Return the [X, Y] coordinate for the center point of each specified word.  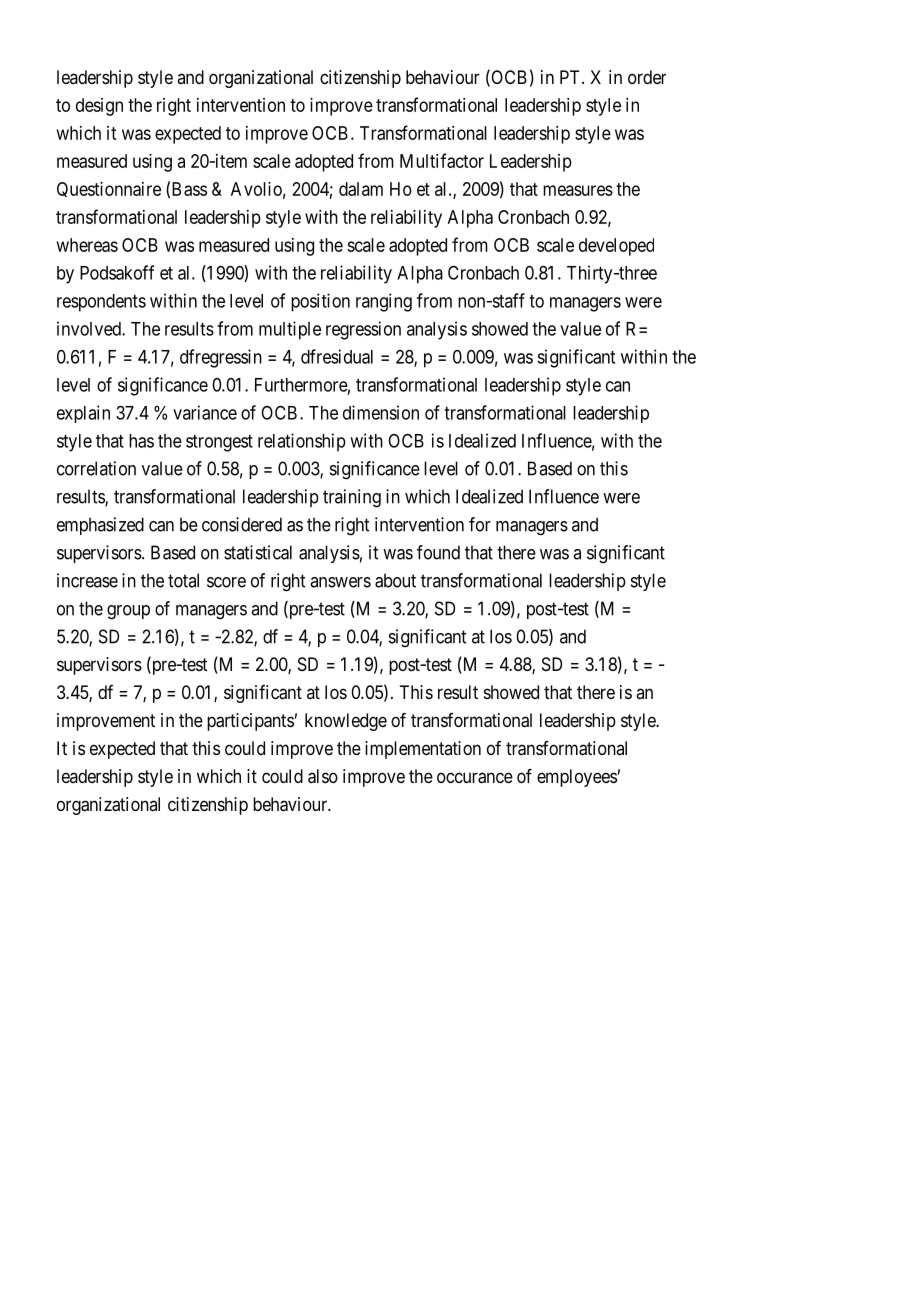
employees [577, 778]
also [323, 776]
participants [250, 722]
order [647, 77]
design [99, 107]
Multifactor [442, 160]
